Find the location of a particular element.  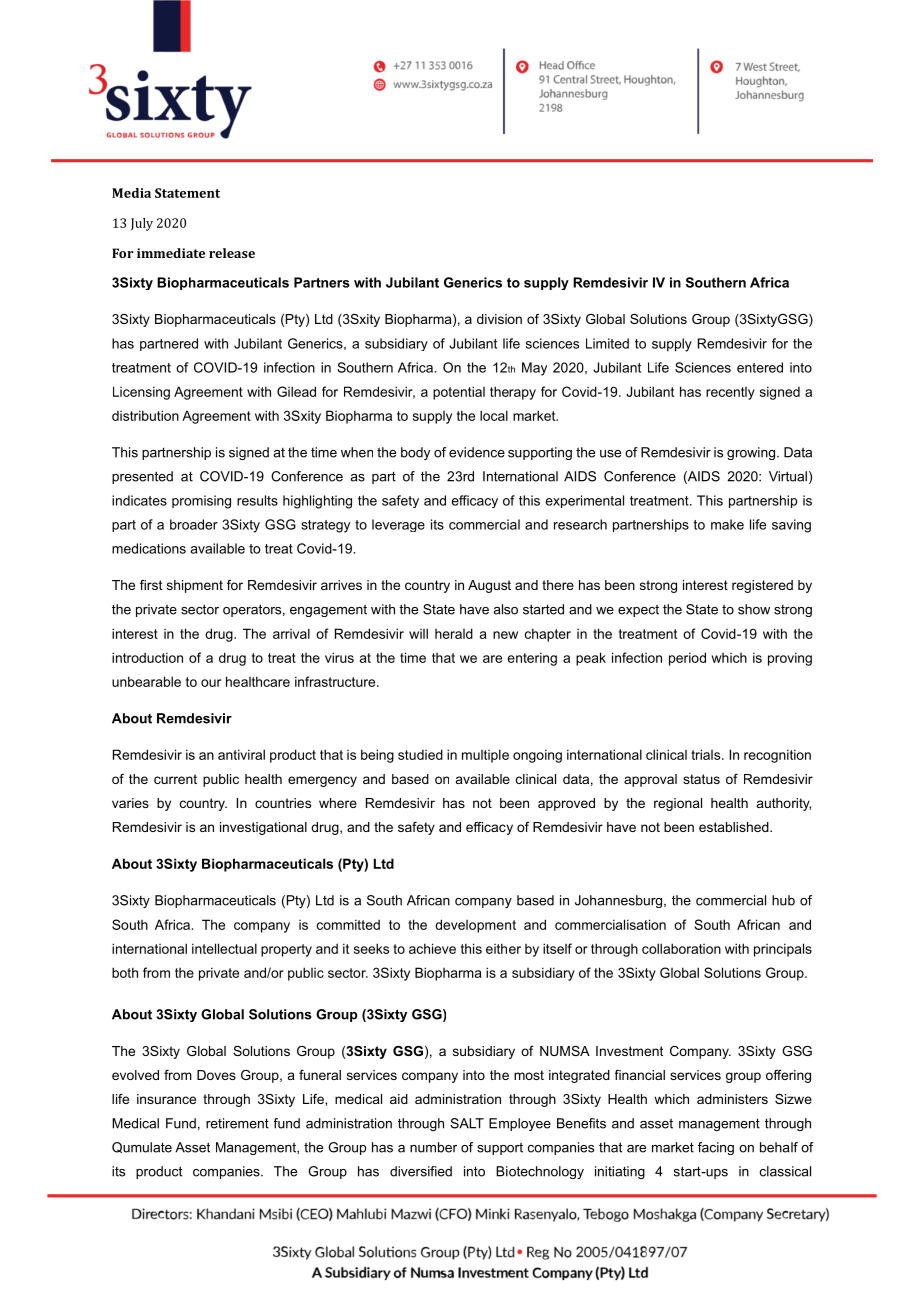

retirement is located at coordinates (237, 1123).
